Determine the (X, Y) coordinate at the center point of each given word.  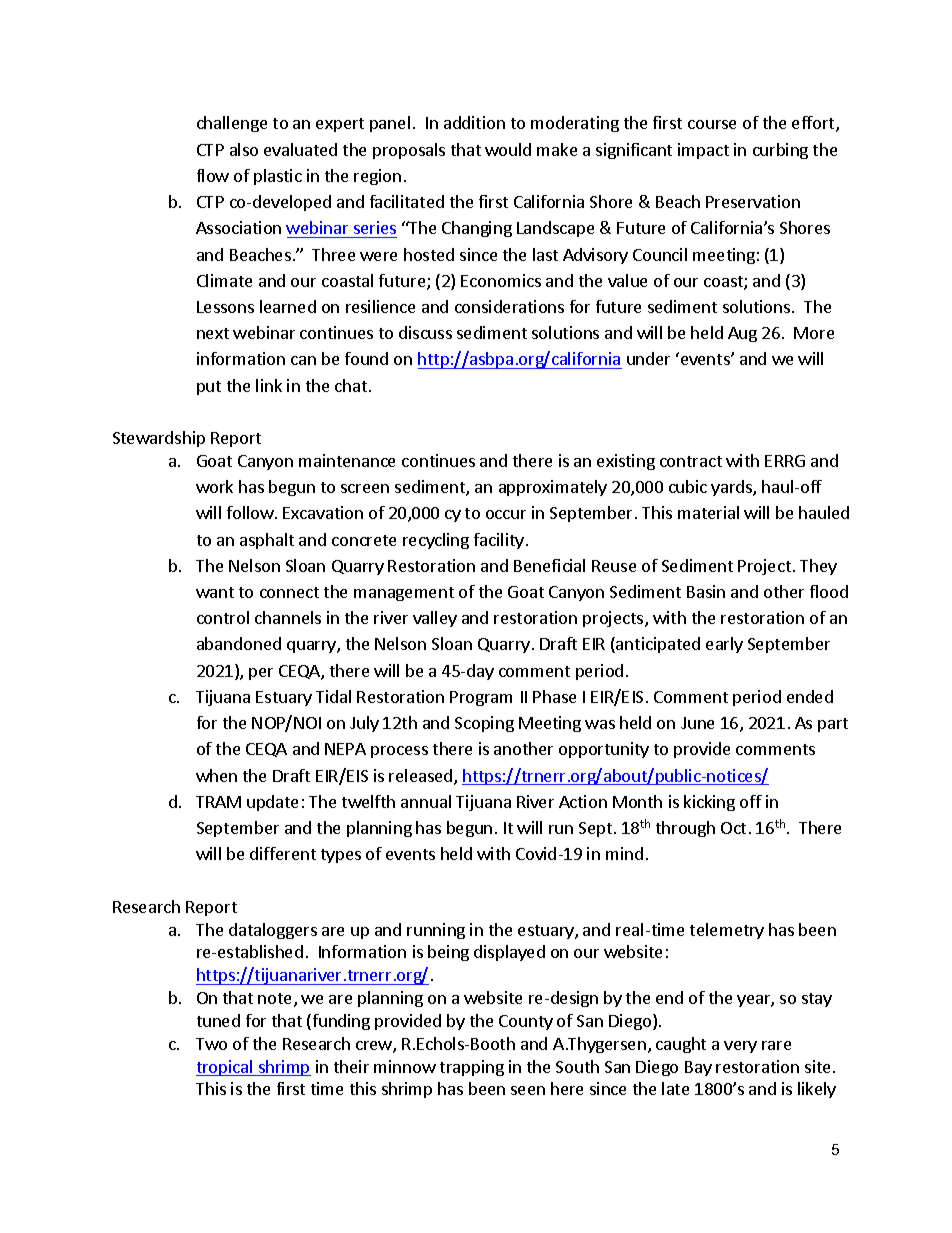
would (508, 149)
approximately (553, 488)
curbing (780, 151)
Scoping (484, 724)
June (697, 723)
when (216, 775)
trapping (472, 1068)
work (214, 486)
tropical (225, 1068)
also (244, 149)
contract (691, 461)
